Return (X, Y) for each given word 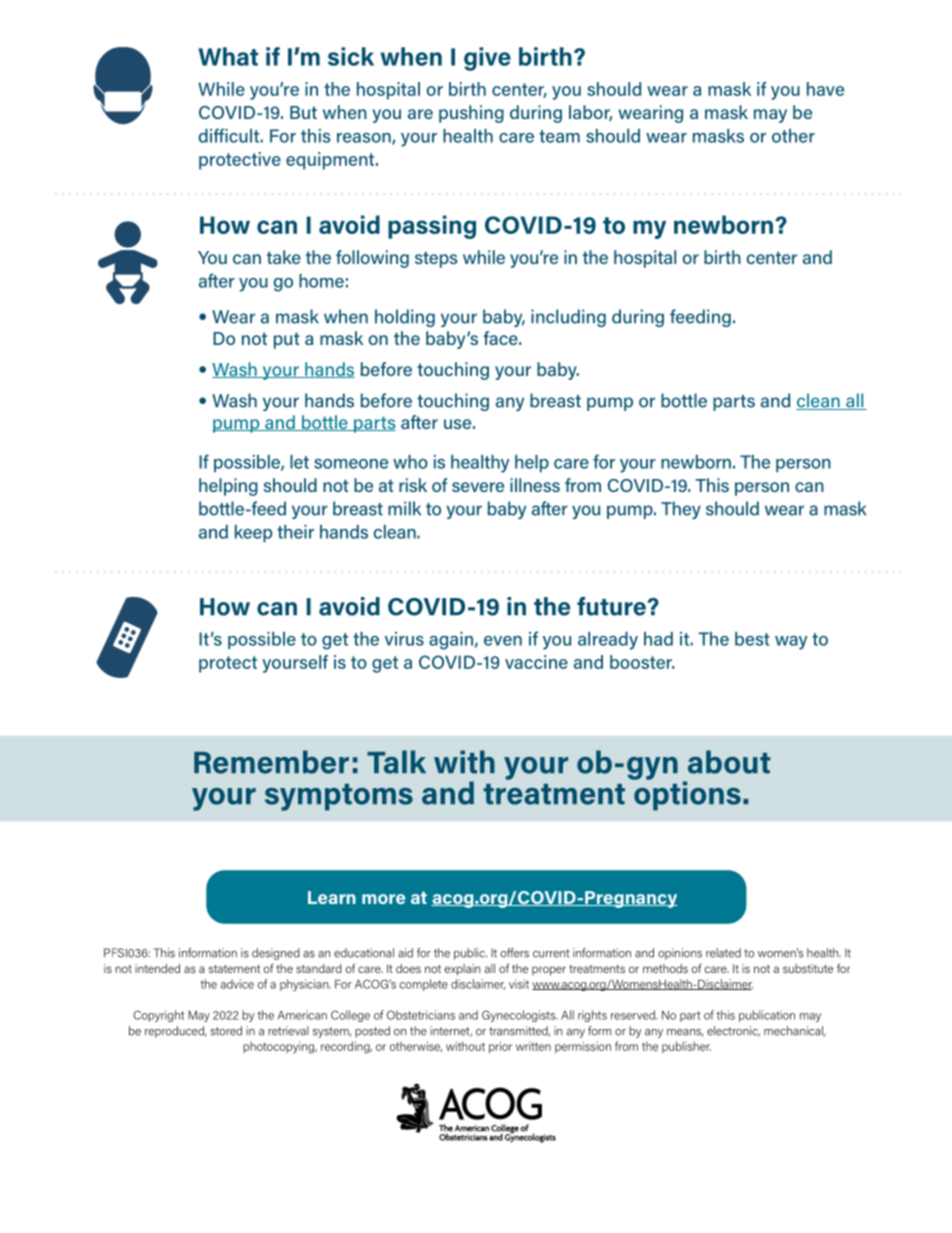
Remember (271, 762)
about (729, 762)
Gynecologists (520, 1016)
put (287, 340)
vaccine (536, 662)
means (685, 1033)
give (487, 59)
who (410, 462)
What (228, 56)
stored (226, 1031)
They (681, 510)
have (825, 89)
